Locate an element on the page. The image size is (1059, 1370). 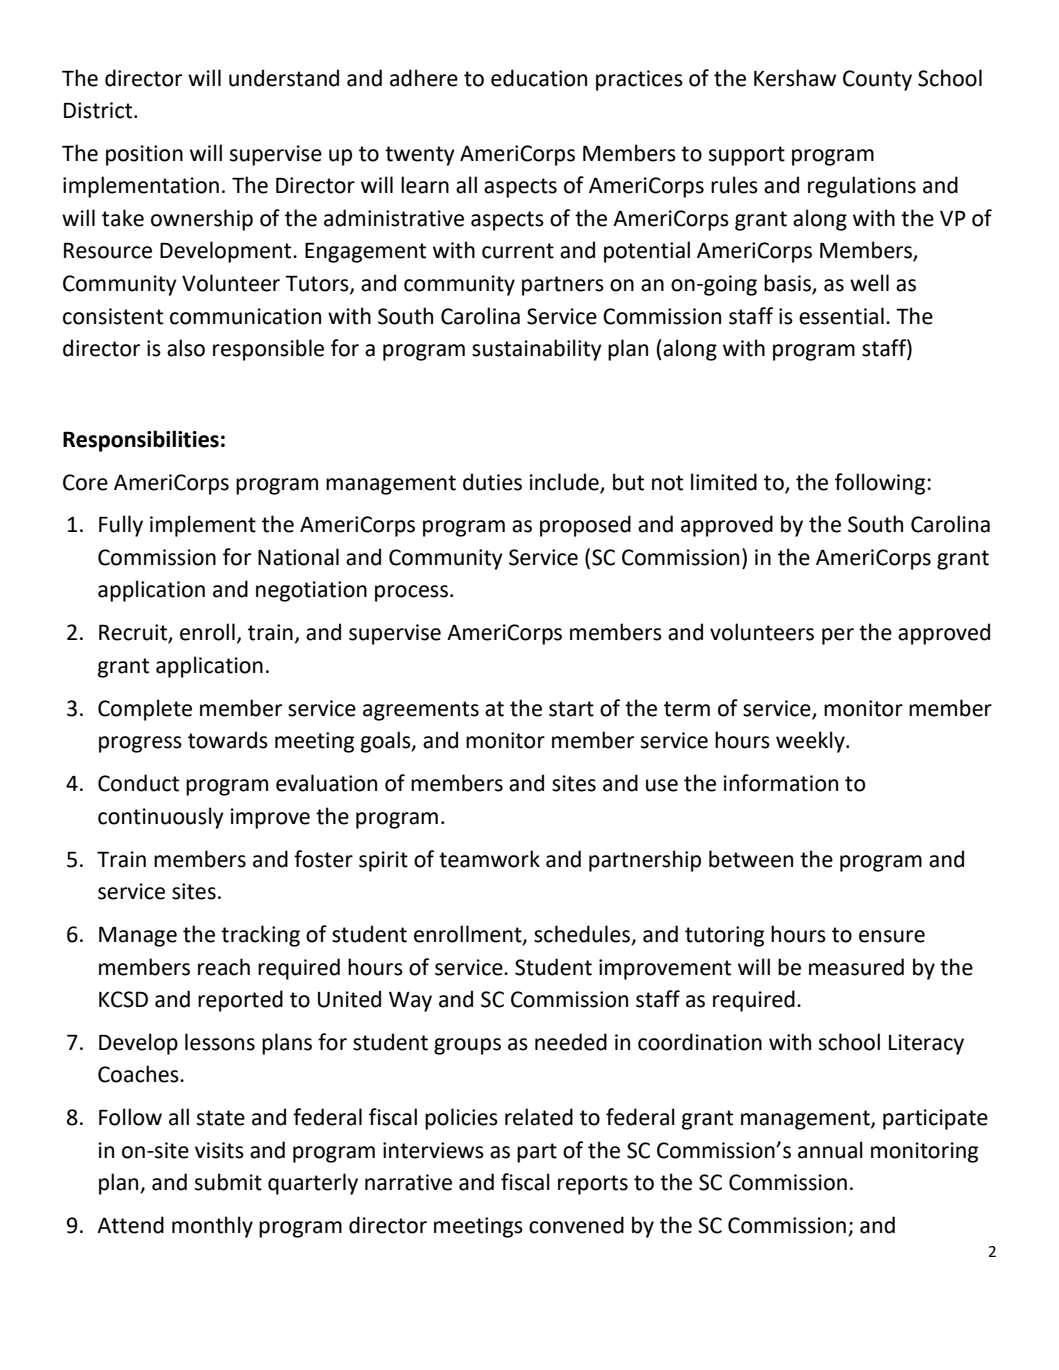
schedules is located at coordinates (583, 935).
